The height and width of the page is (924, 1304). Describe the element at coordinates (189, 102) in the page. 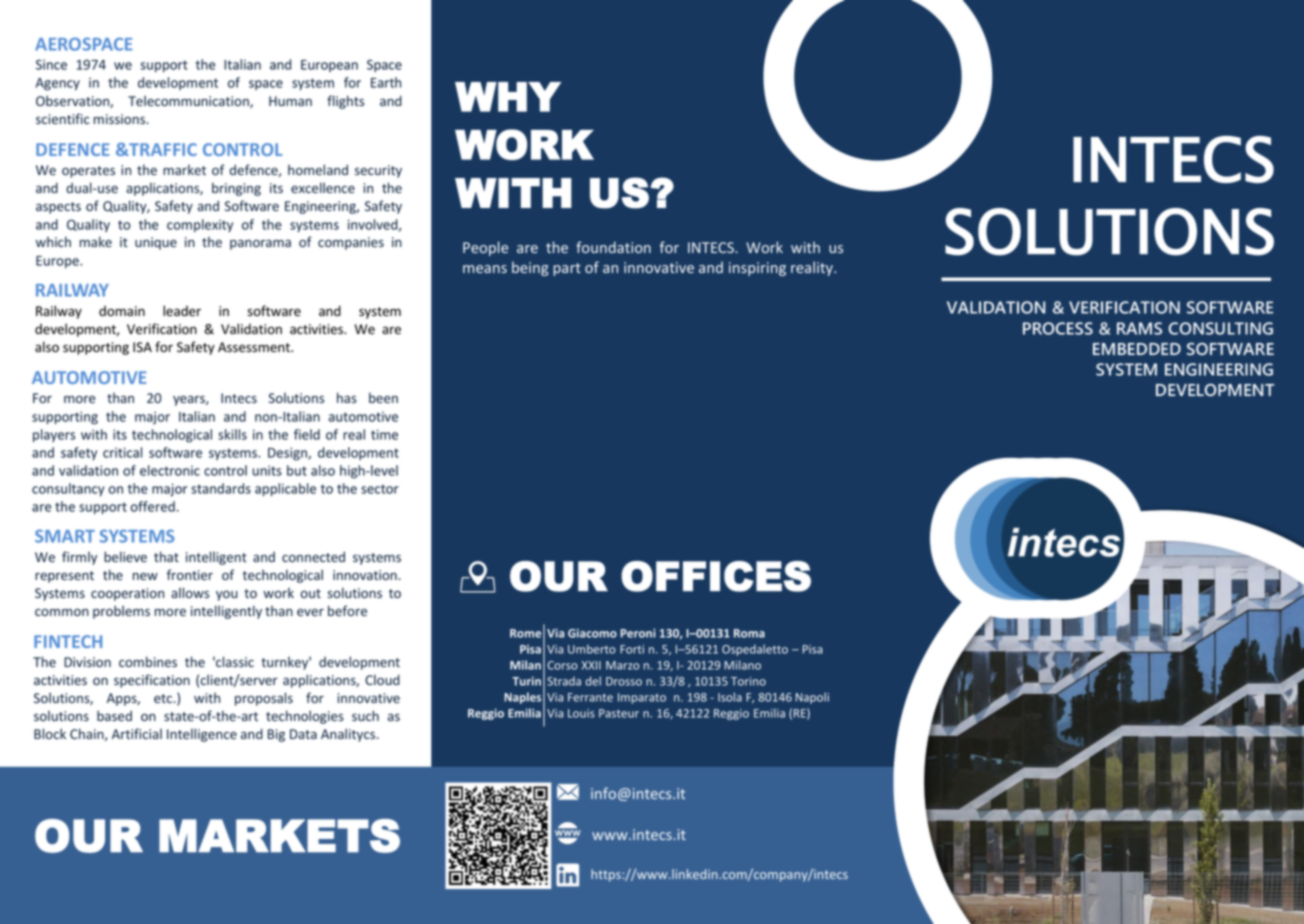

I see `Telecommunication` at that location.
